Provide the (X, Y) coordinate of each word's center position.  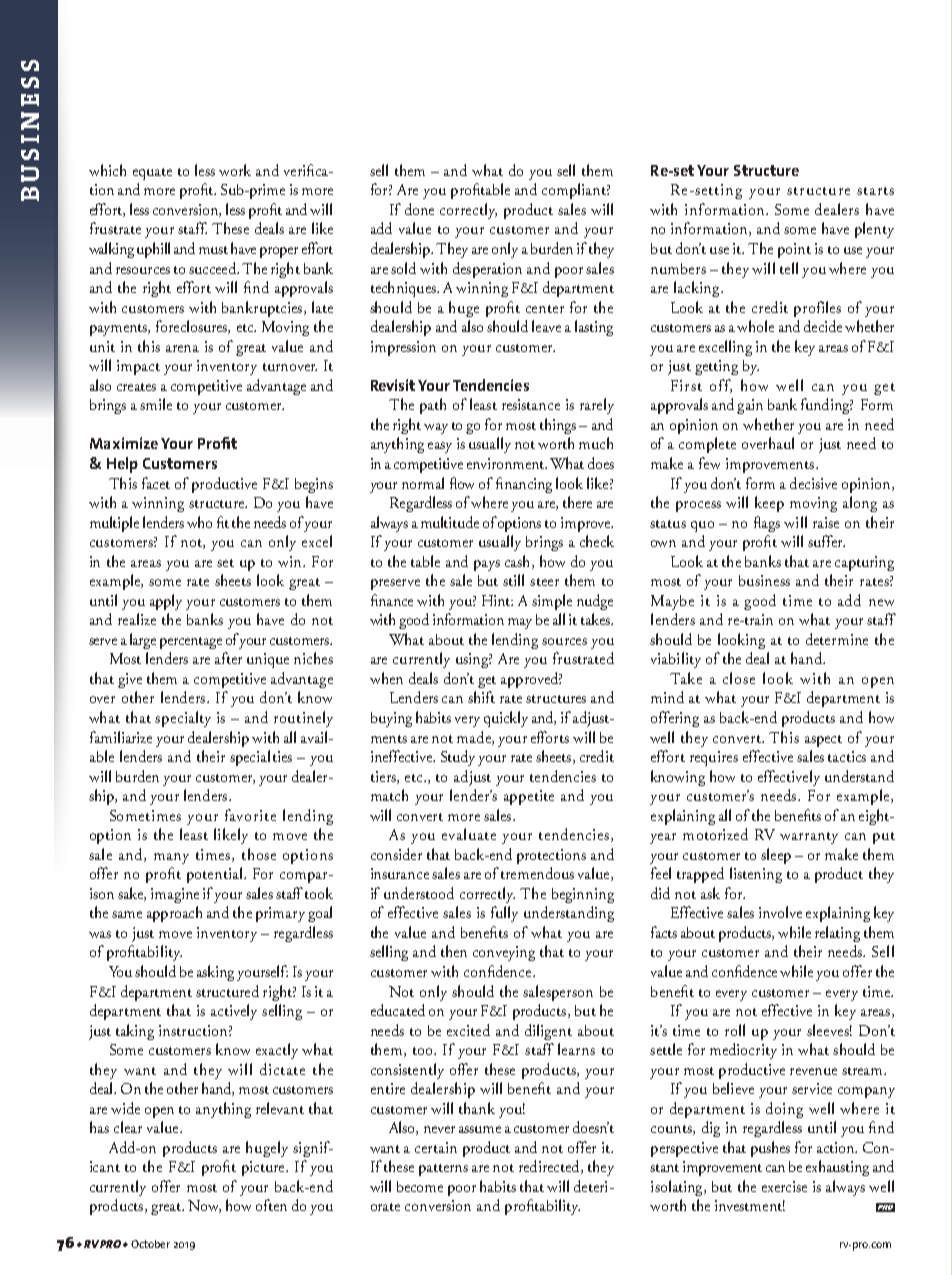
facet (156, 483)
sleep (776, 856)
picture (265, 1168)
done (419, 209)
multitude (450, 522)
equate (152, 174)
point (794, 250)
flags (767, 524)
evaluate (469, 834)
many (171, 858)
